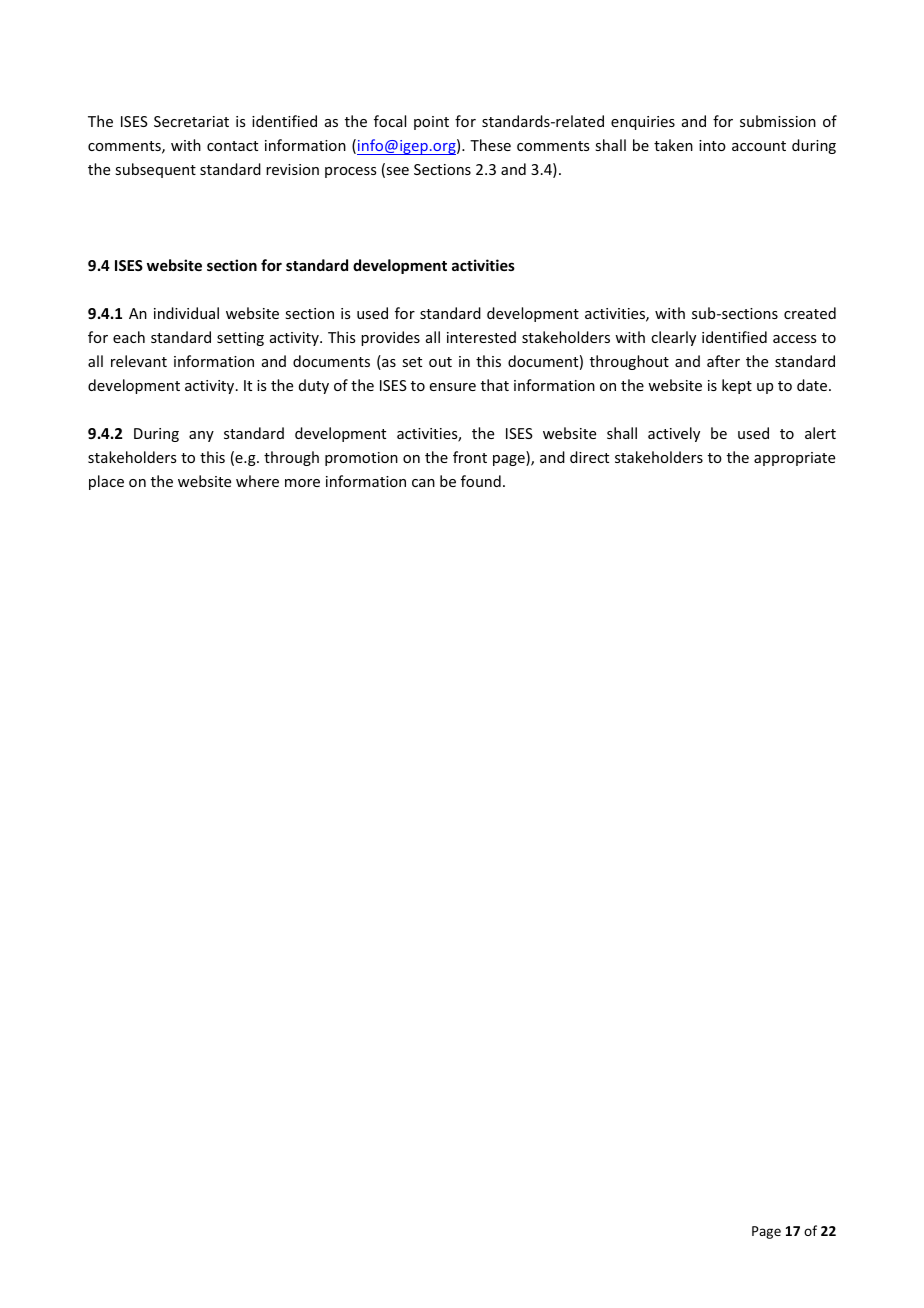  Describe the element at coordinates (481, 337) in the screenshot. I see `interested` at that location.
